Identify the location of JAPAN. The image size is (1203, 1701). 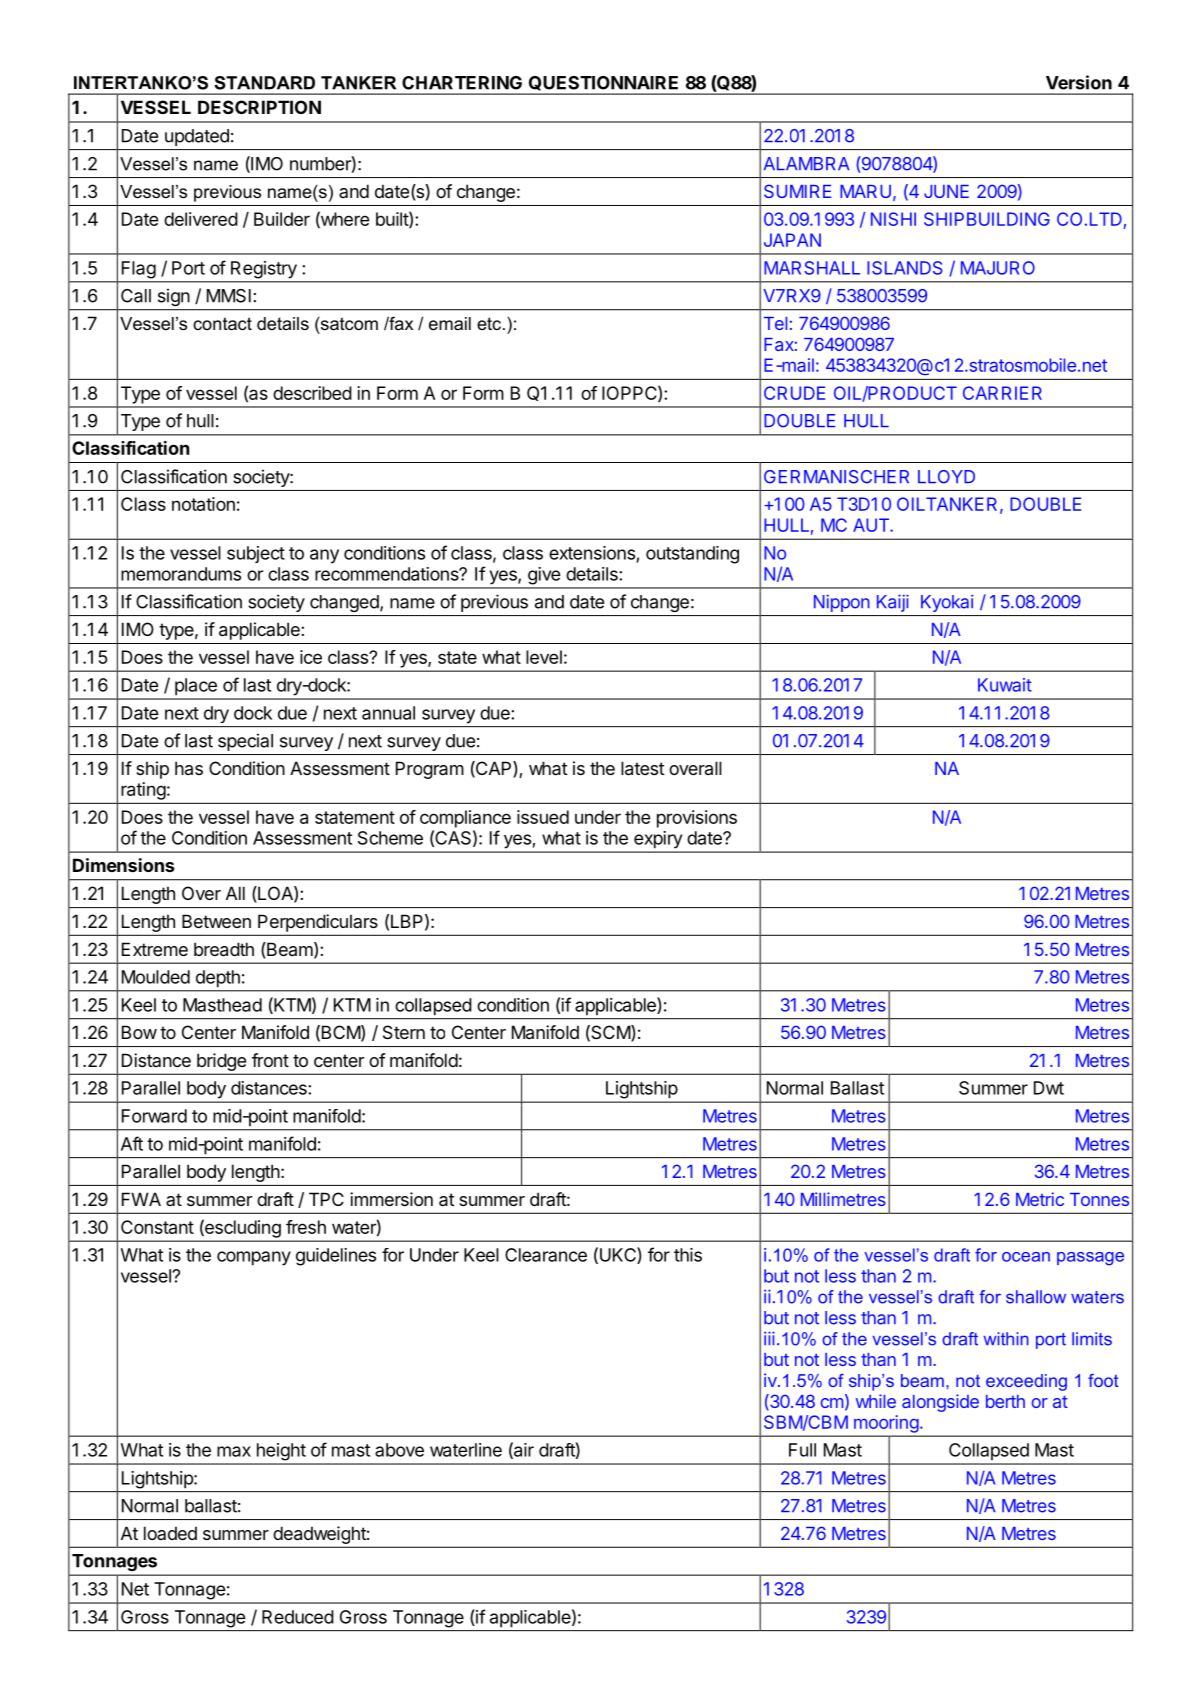
(792, 240).
